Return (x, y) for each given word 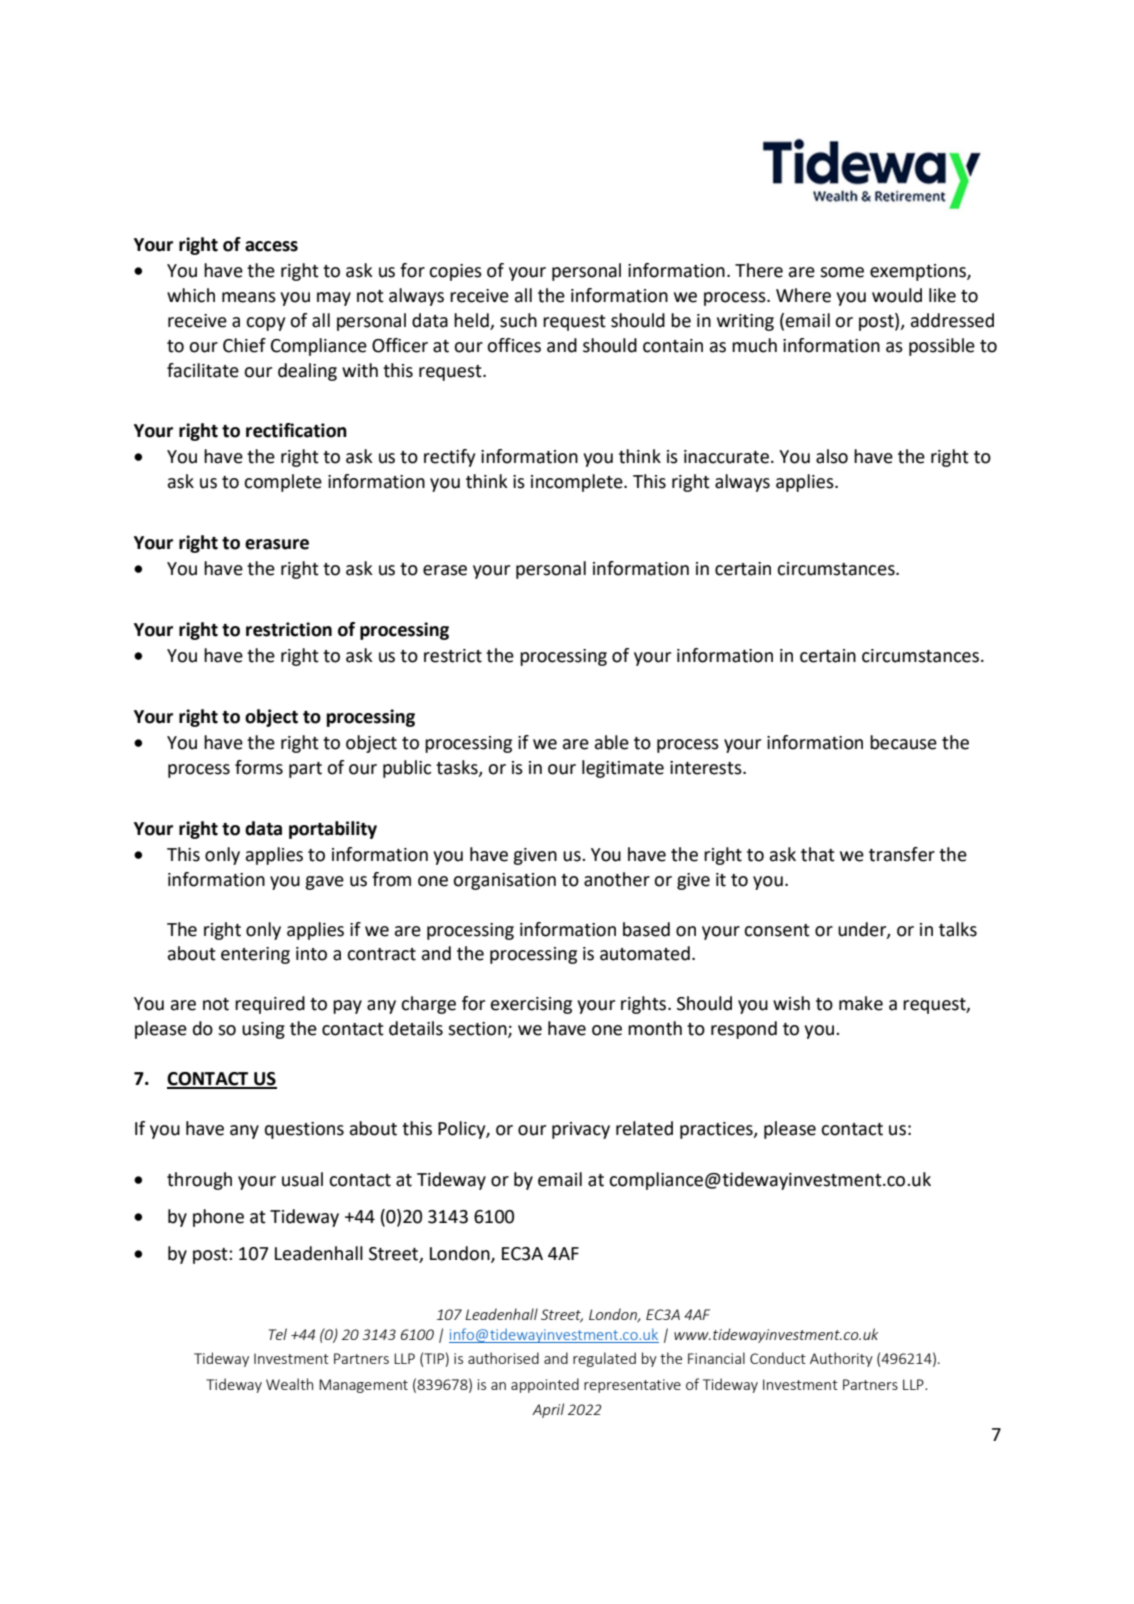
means (249, 297)
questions (304, 1130)
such (518, 320)
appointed (545, 1385)
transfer (902, 854)
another (617, 879)
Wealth (289, 1384)
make (861, 1003)
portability (333, 830)
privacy (581, 1130)
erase (445, 570)
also (832, 456)
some (842, 272)
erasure (277, 544)
